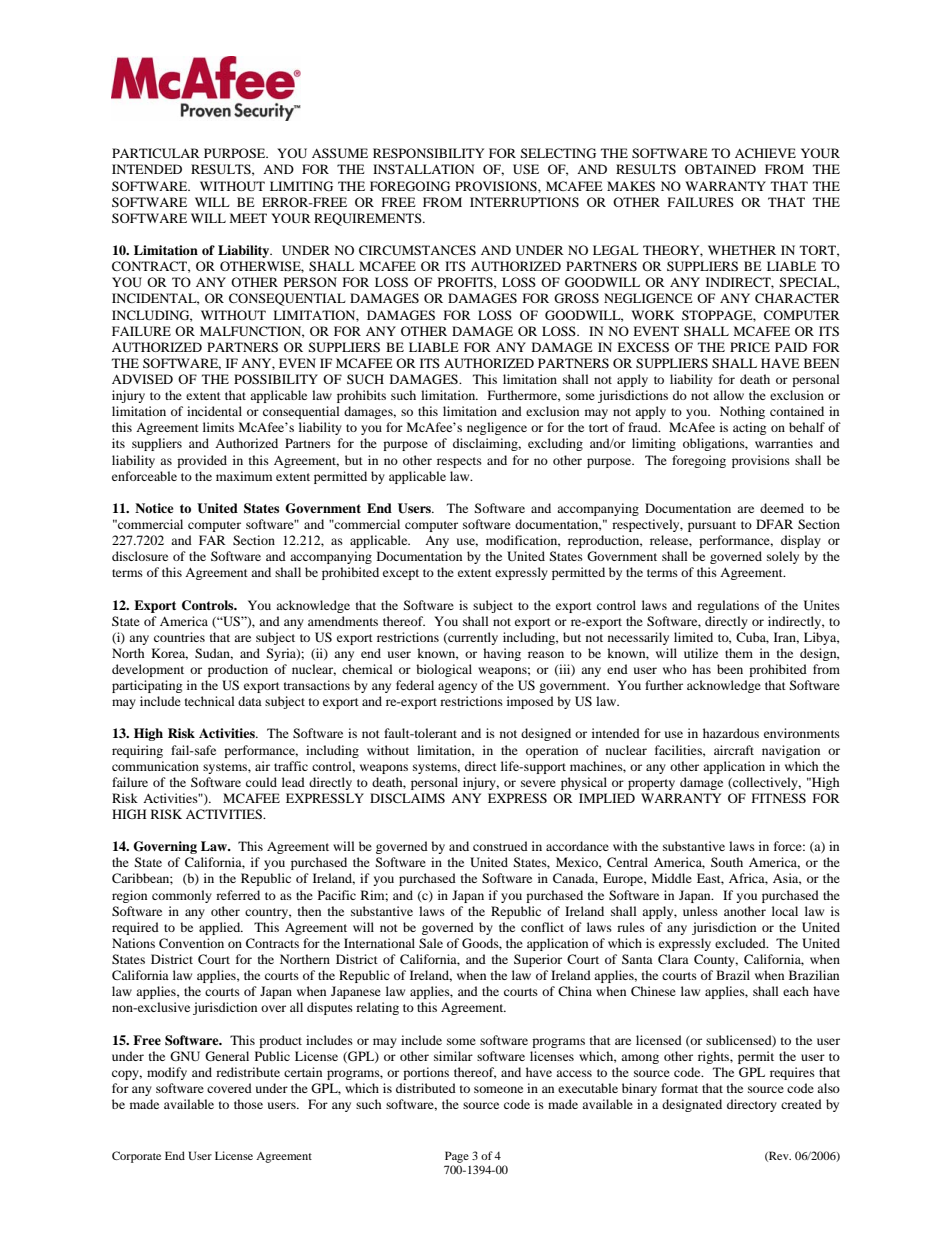 This page has width=952, height=1233. I want to click on construed, so click(500, 846).
